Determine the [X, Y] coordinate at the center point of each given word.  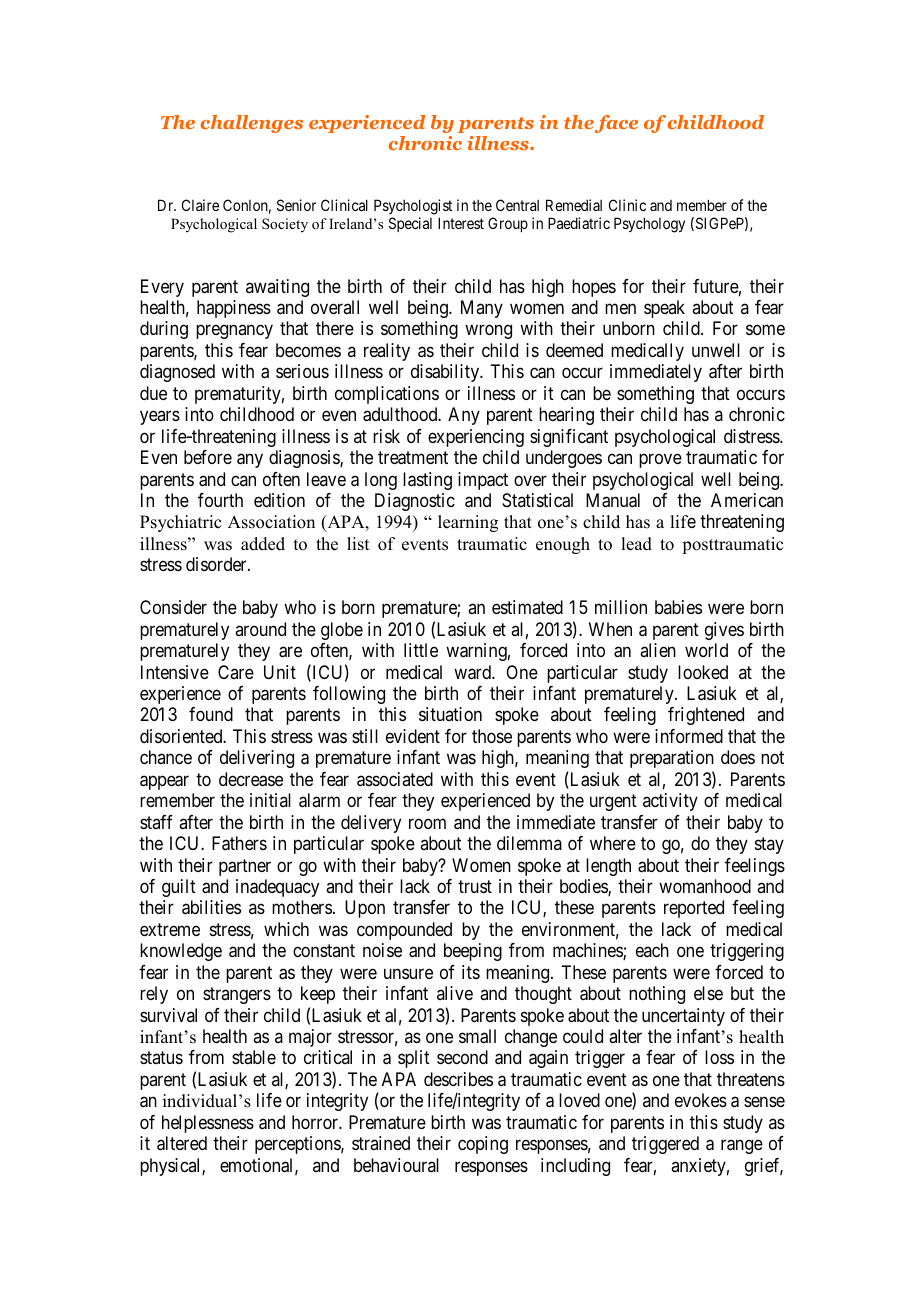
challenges [252, 124]
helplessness [208, 1124]
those [492, 736]
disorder [217, 564]
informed [689, 736]
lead [636, 544]
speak [664, 309]
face [616, 124]
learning [468, 523]
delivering [257, 759]
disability [446, 373]
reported [694, 909]
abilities [211, 907]
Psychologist [413, 207]
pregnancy [234, 332]
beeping [473, 952]
